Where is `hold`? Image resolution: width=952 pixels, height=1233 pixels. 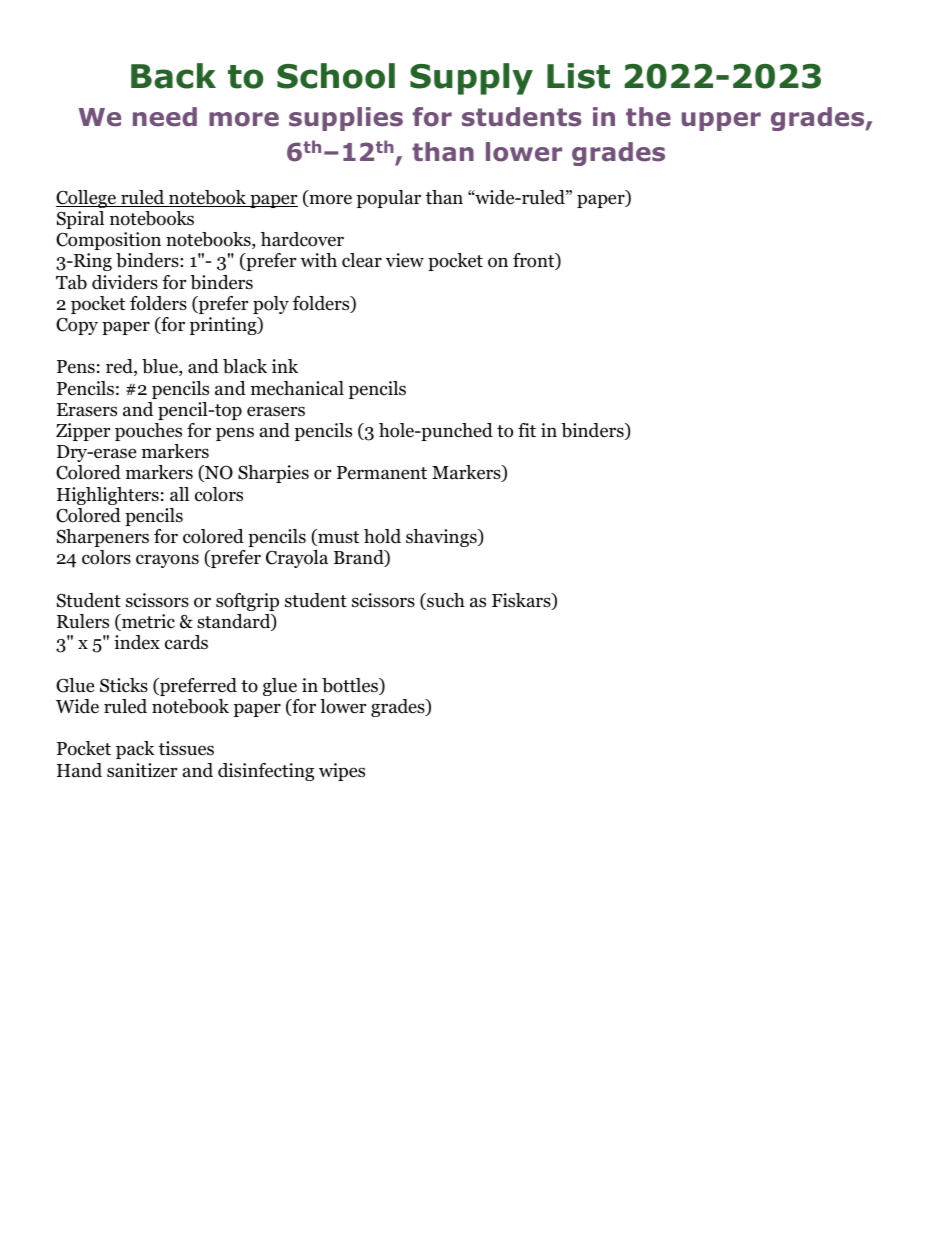 hold is located at coordinates (382, 536).
